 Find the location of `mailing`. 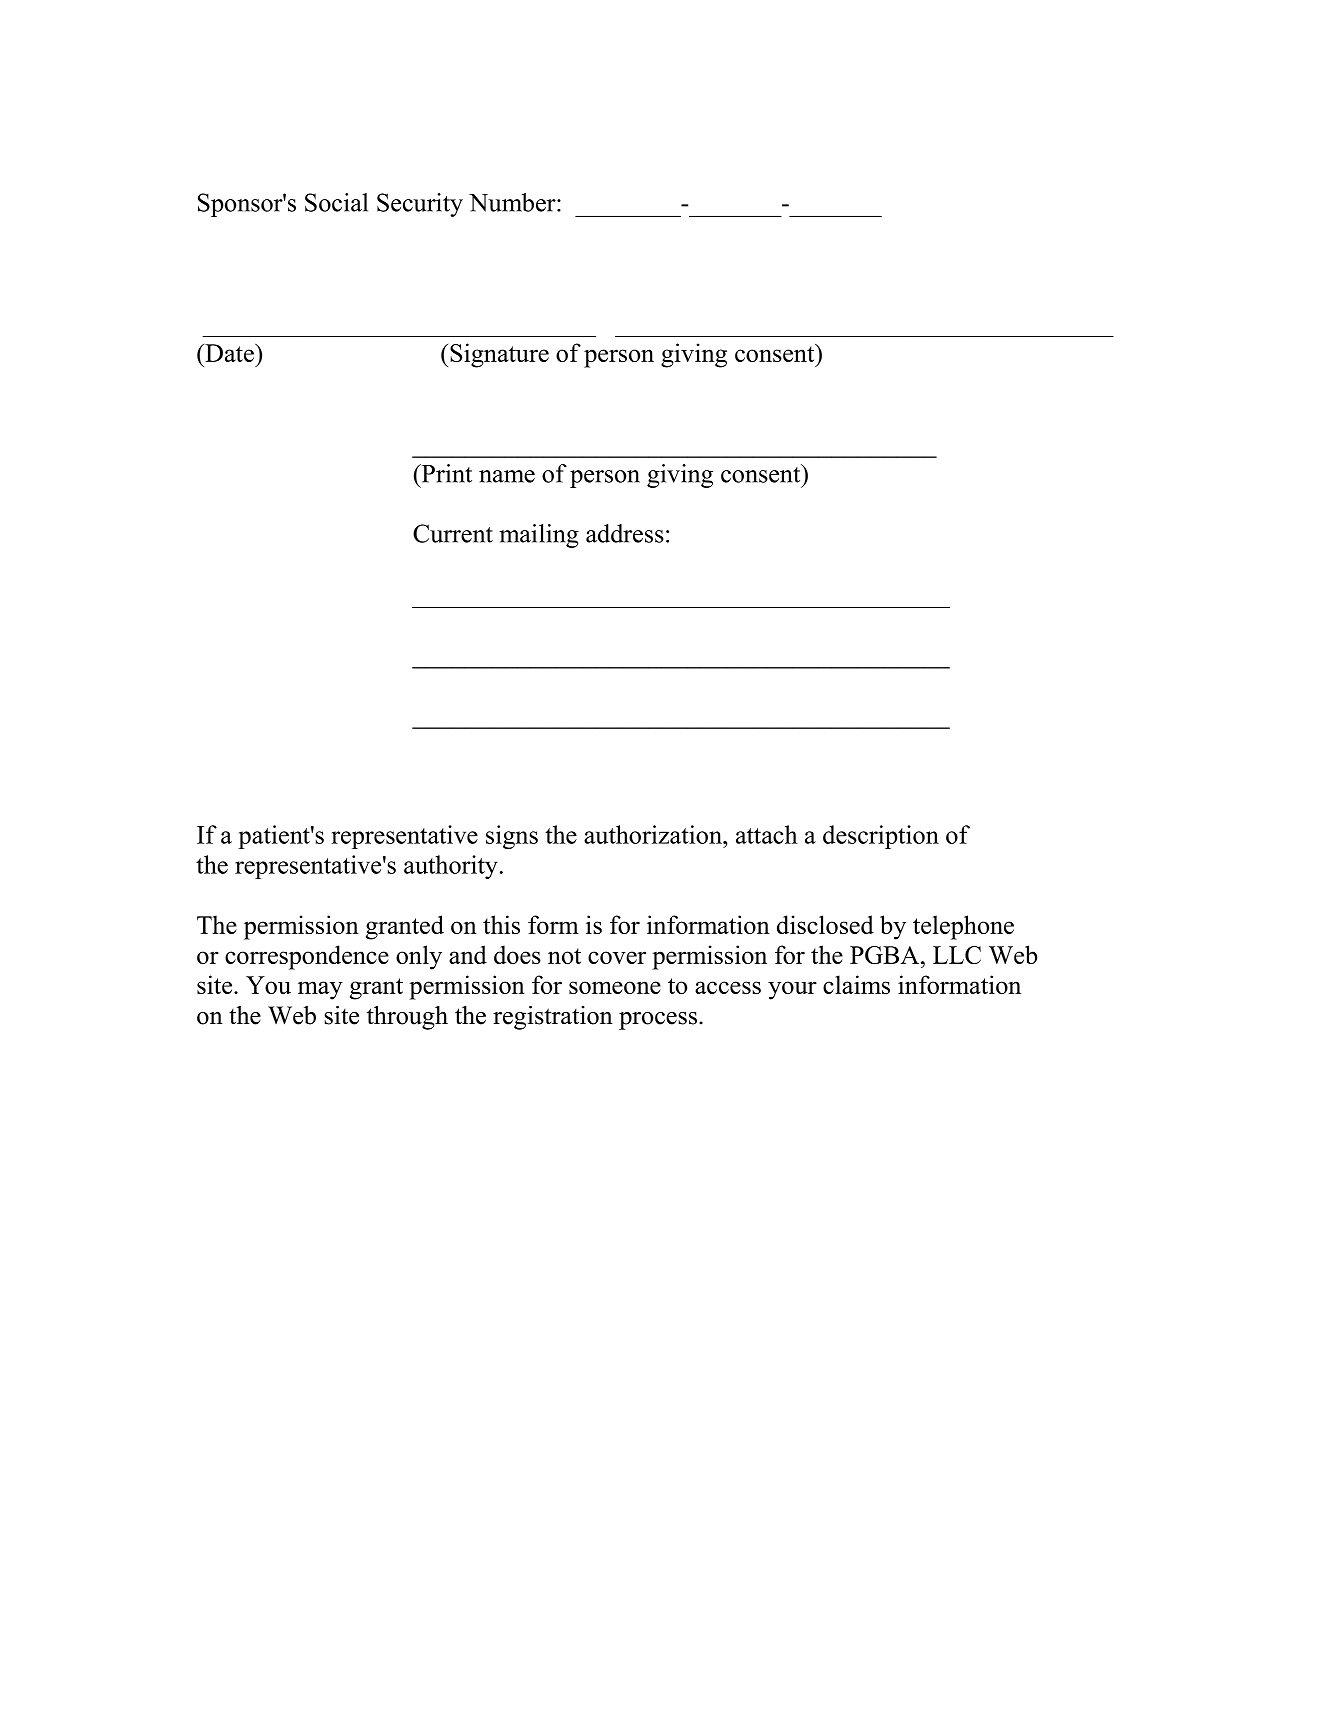

mailing is located at coordinates (539, 536).
